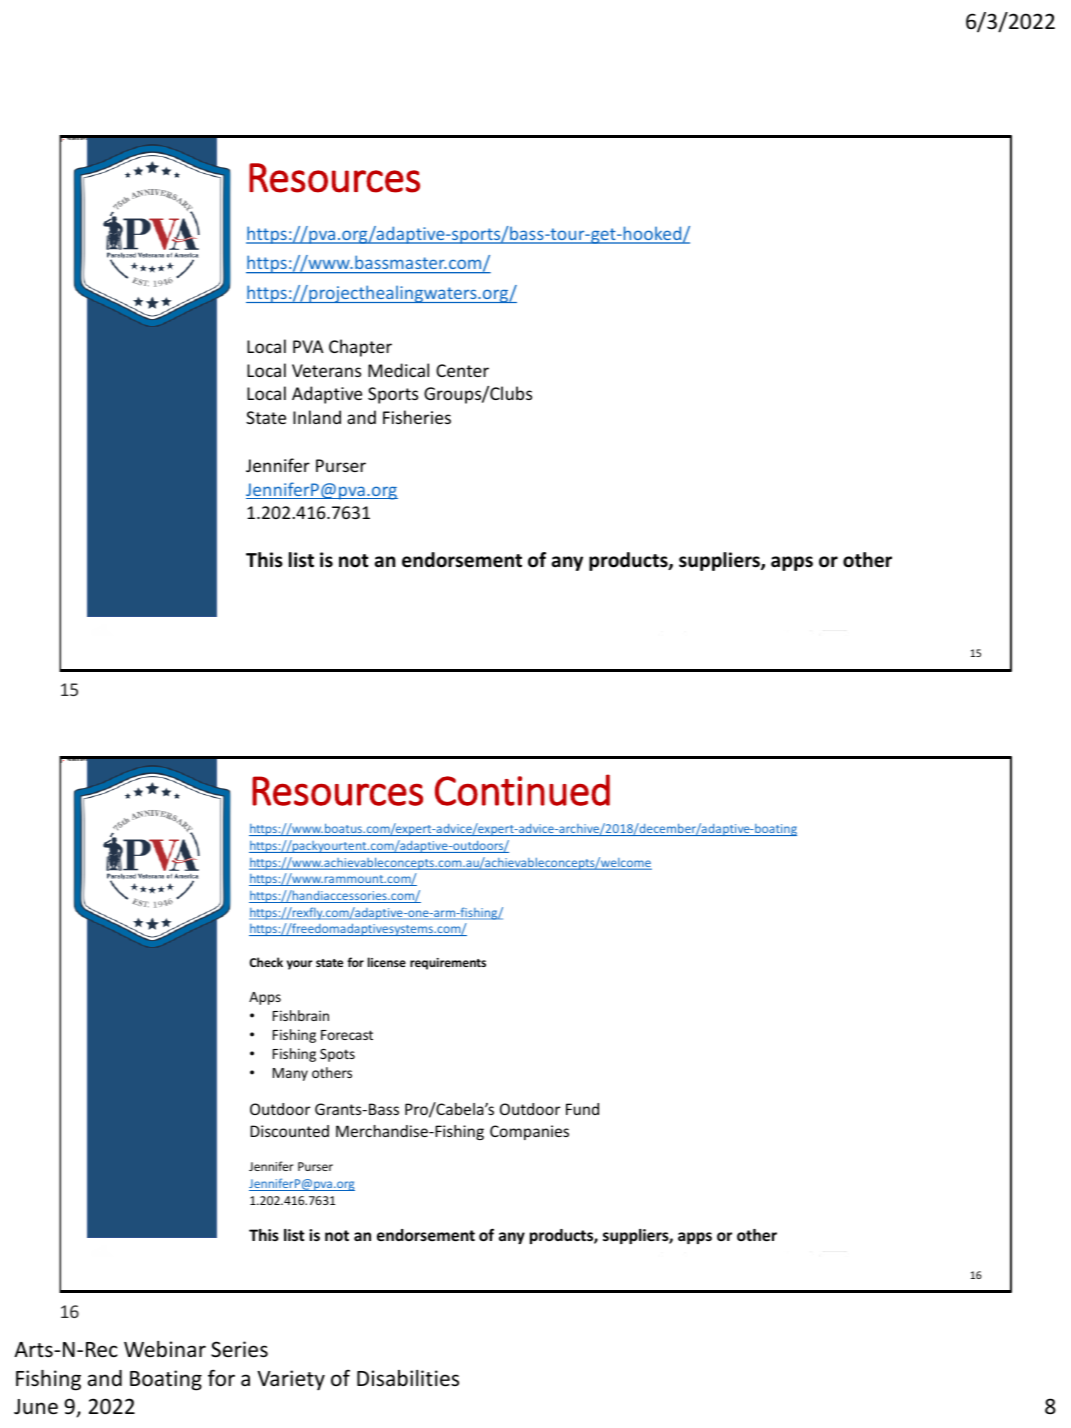  What do you see at coordinates (448, 964) in the screenshot?
I see `requirements` at bounding box center [448, 964].
